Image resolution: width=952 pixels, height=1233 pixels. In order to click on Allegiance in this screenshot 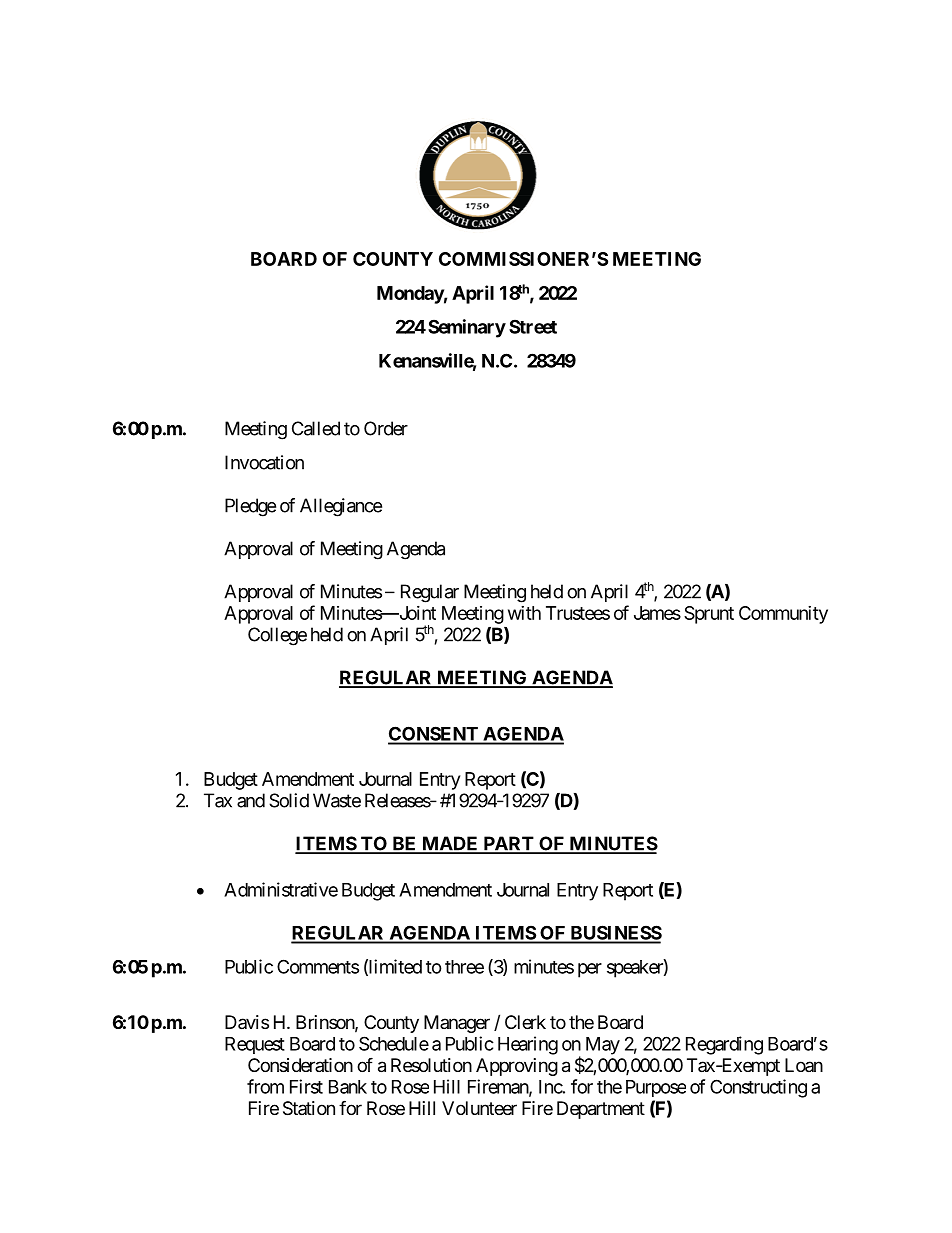, I will do `click(341, 507)`.
